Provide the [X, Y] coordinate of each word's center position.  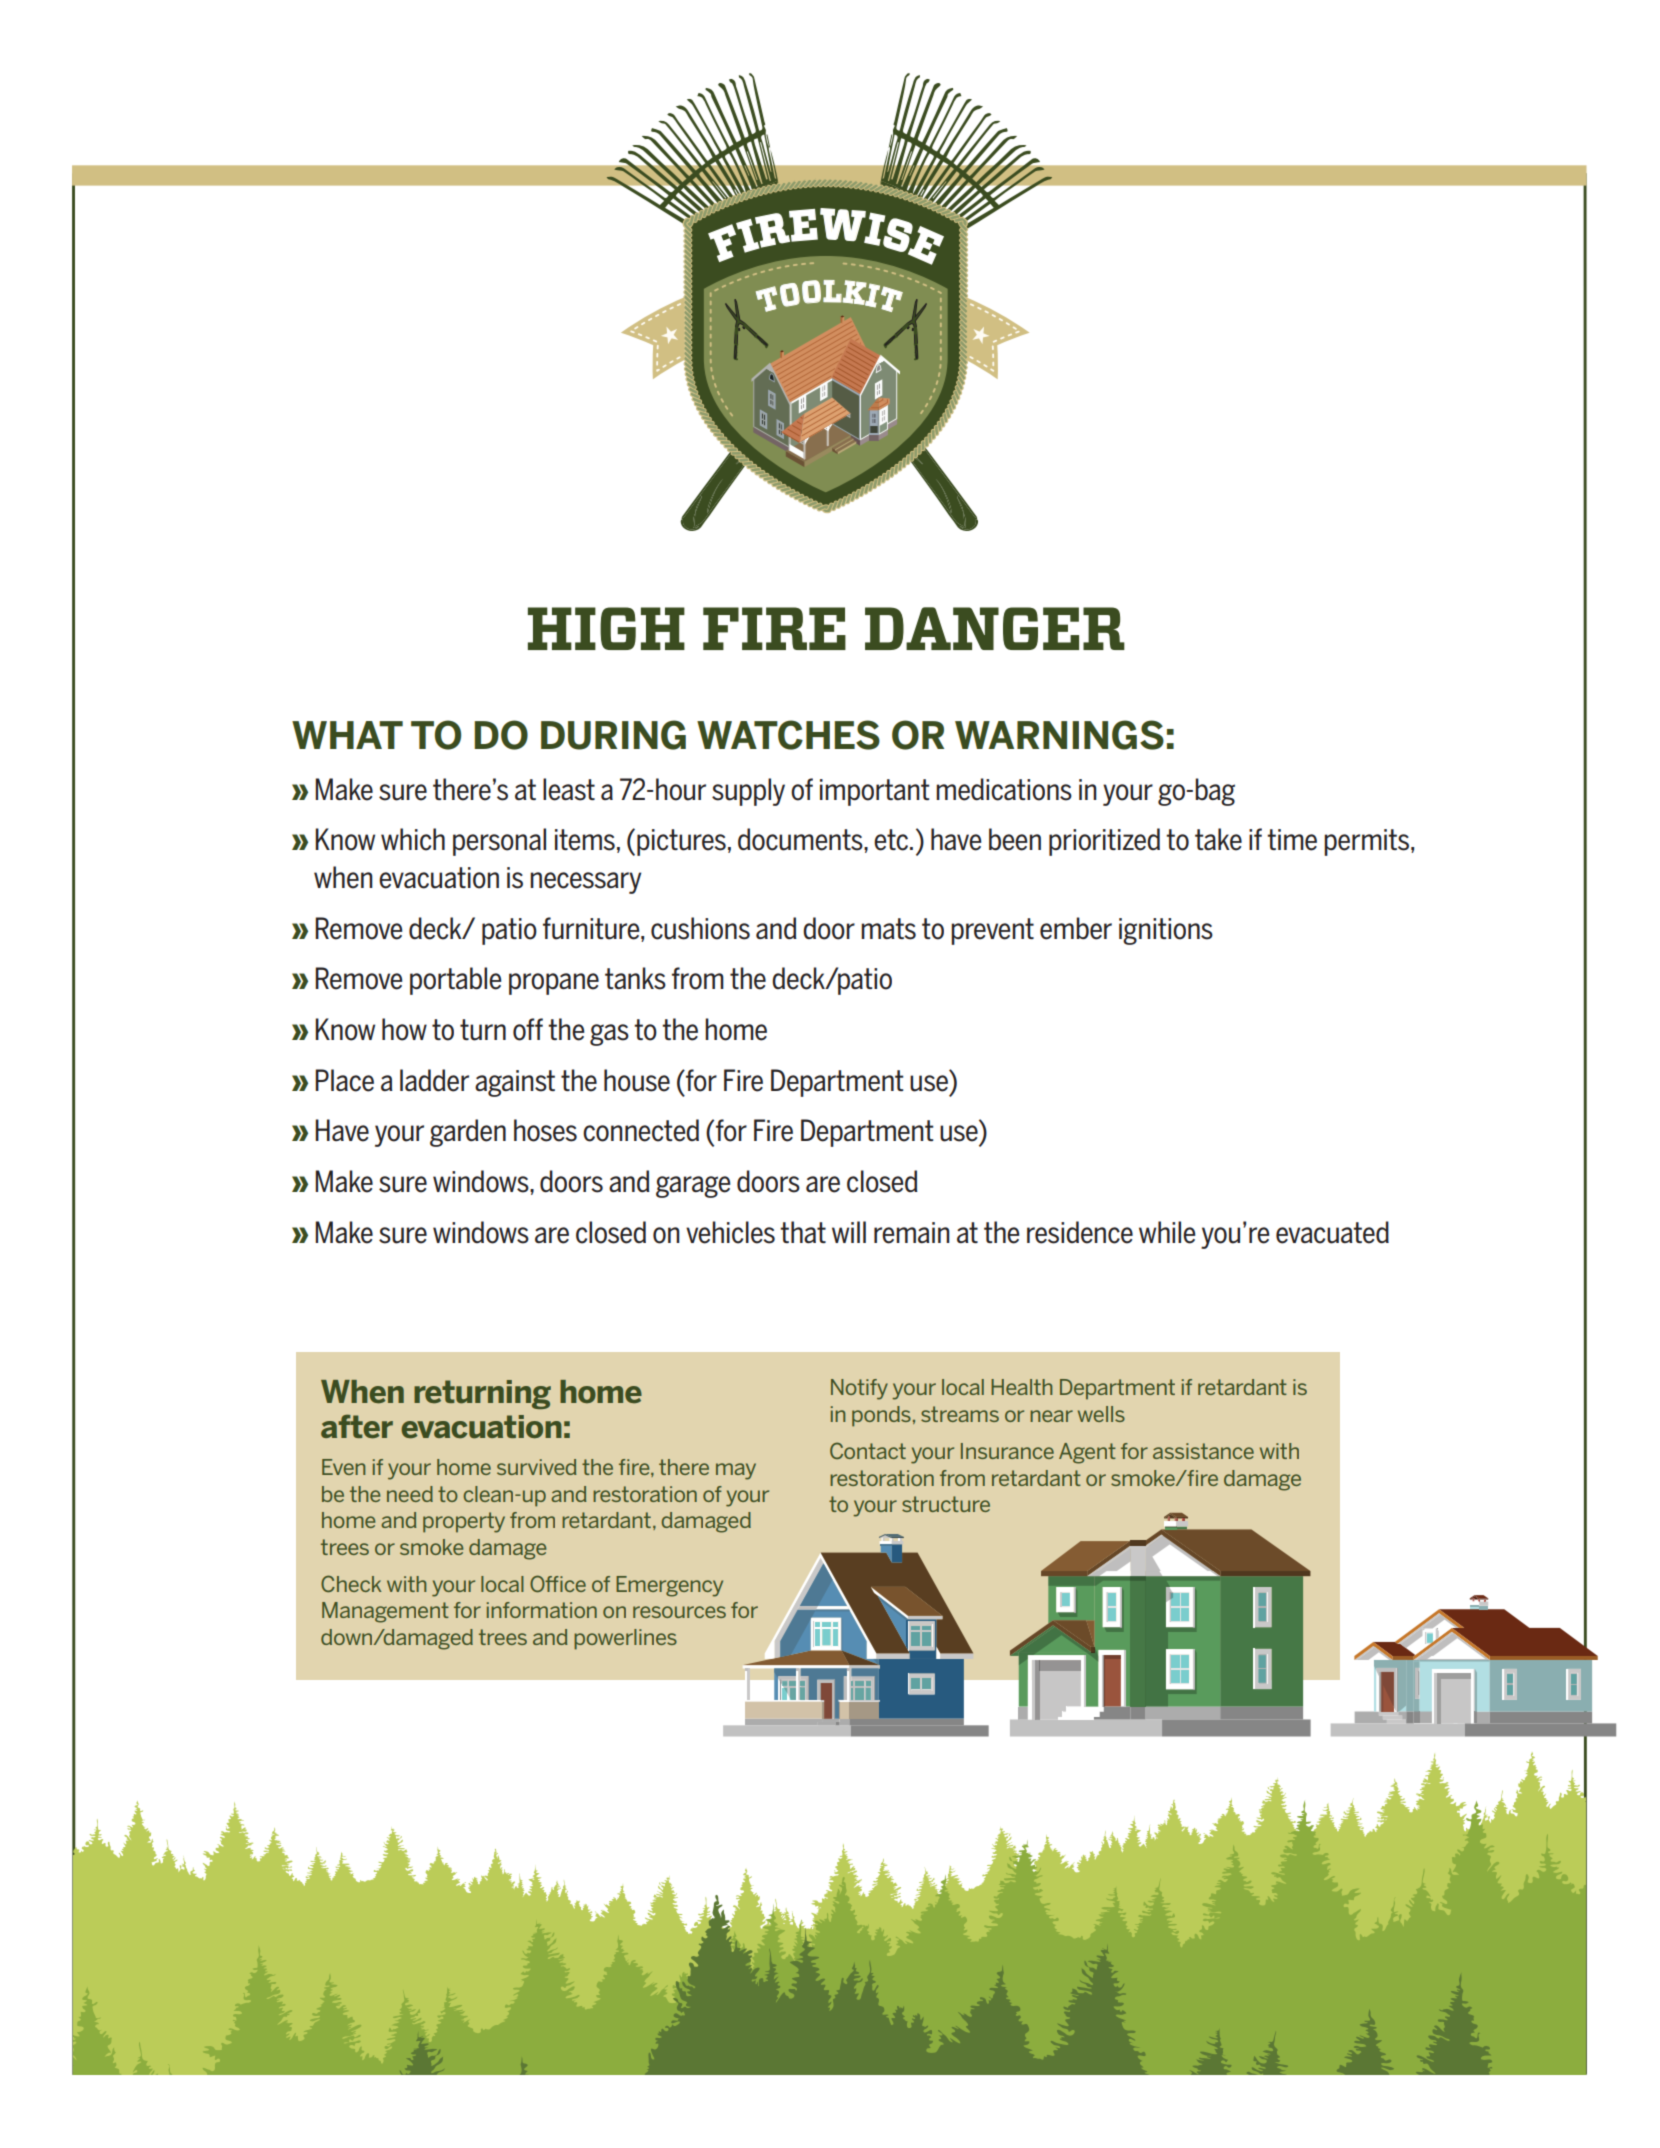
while [1167, 1232]
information [542, 1610]
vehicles [730, 1232]
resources [679, 1612]
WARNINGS [1059, 735]
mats [888, 929]
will [849, 1232]
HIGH [606, 628]
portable [455, 981]
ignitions [1166, 931]
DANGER [995, 628]
